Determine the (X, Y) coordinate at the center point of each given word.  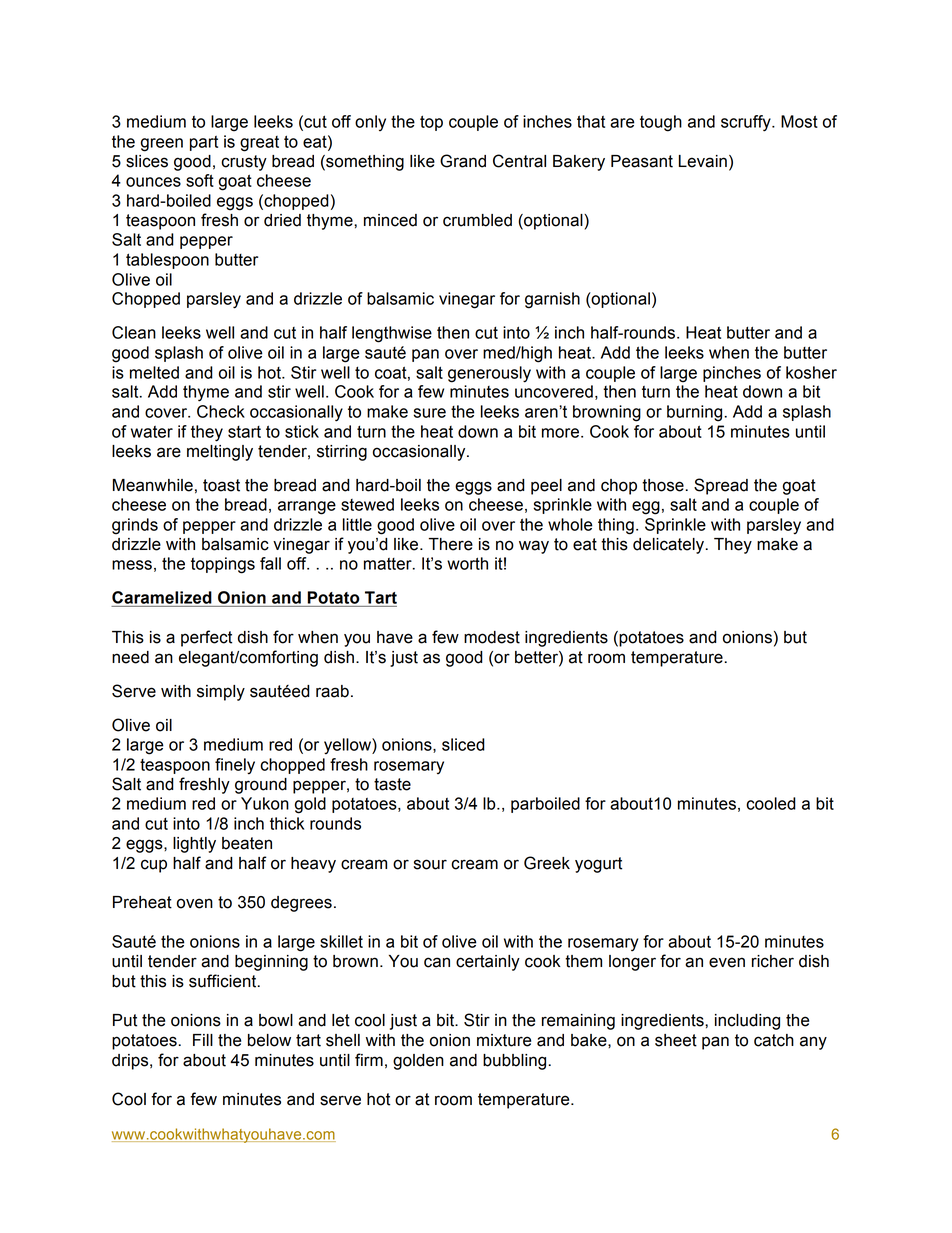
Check (221, 411)
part (204, 143)
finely (235, 766)
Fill (203, 1040)
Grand (463, 161)
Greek (547, 863)
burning (696, 413)
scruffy (747, 123)
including (747, 1022)
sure (429, 413)
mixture (504, 1040)
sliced (463, 744)
